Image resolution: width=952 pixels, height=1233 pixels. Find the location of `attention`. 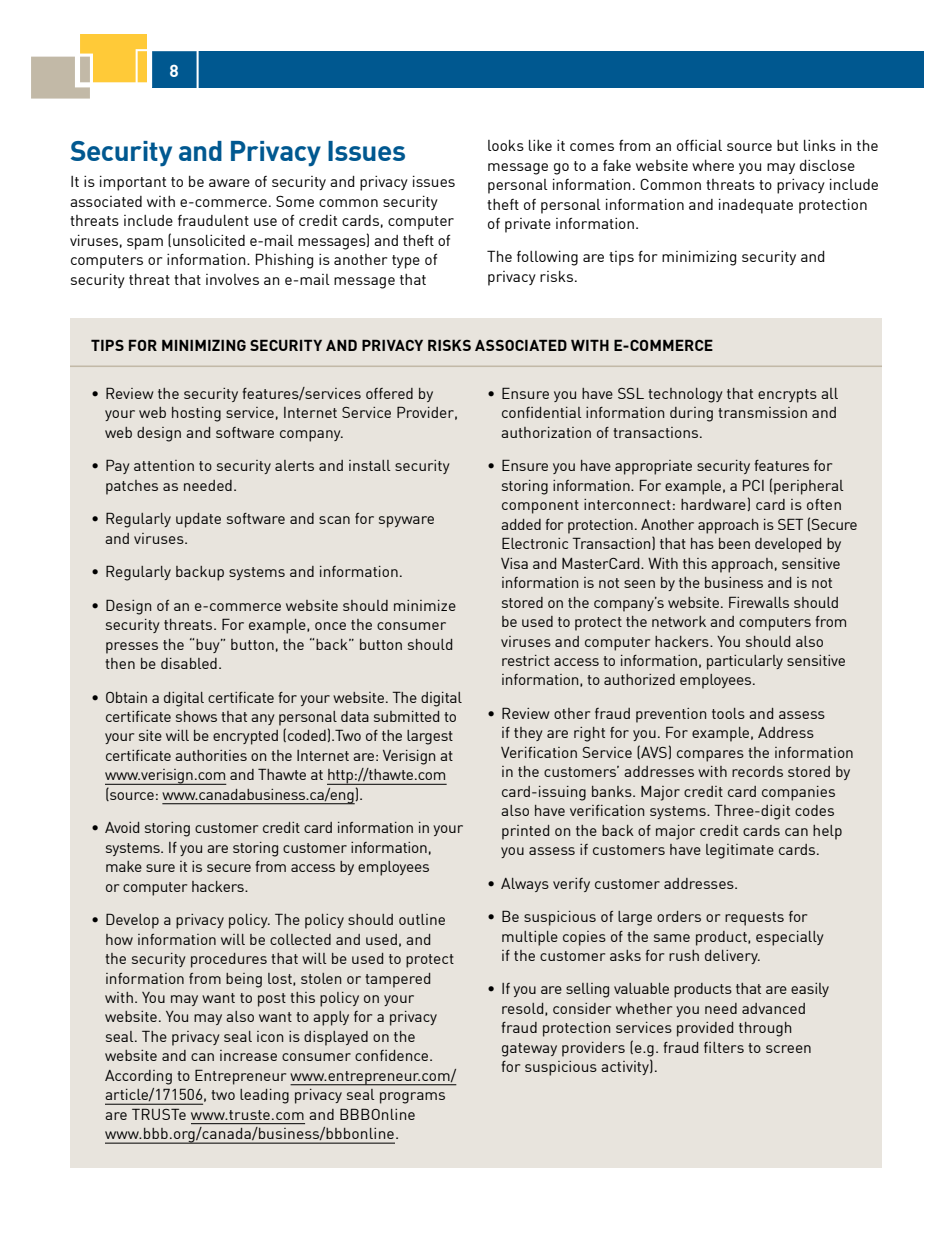

attention is located at coordinates (164, 465).
